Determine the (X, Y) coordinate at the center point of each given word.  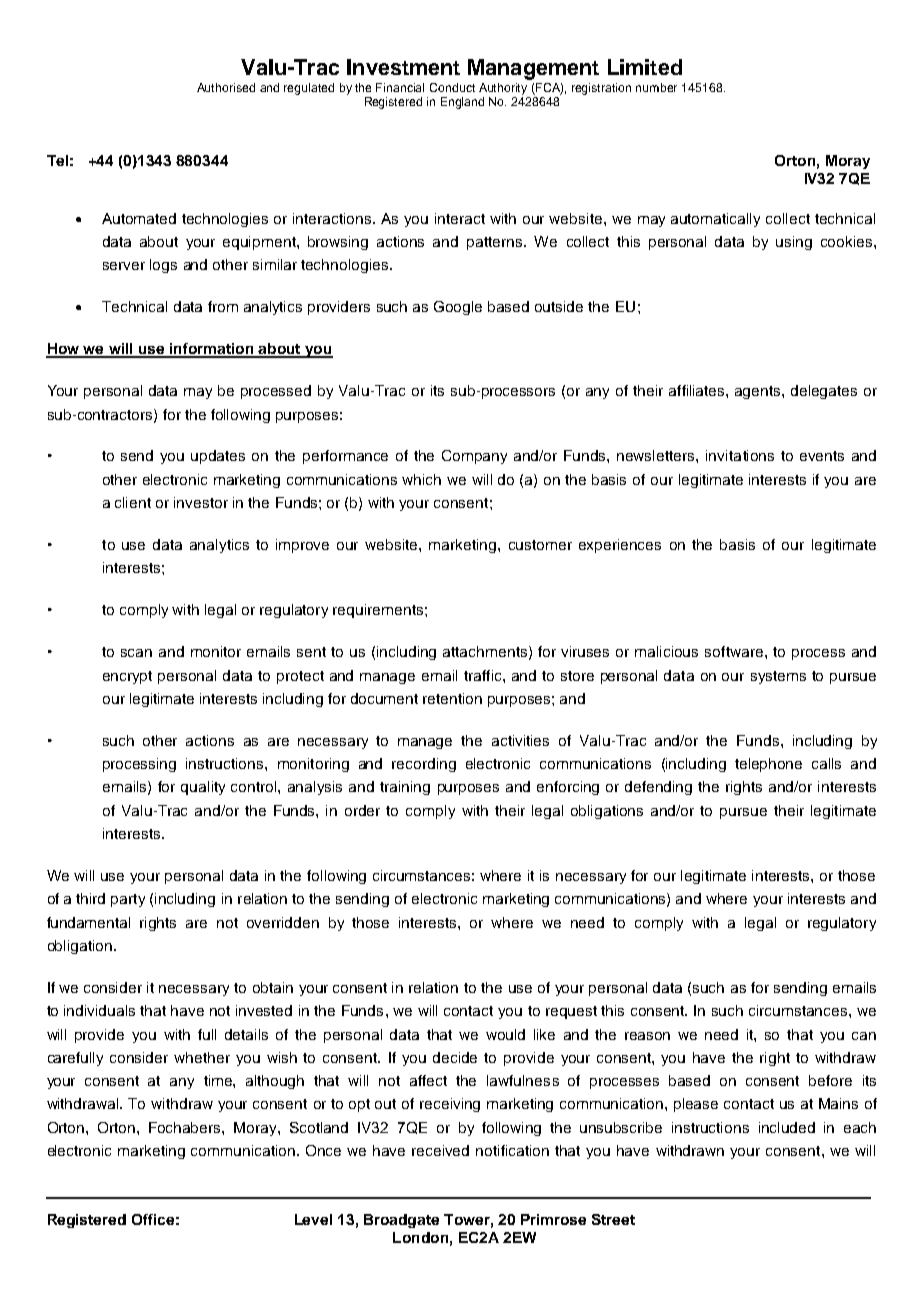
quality (203, 788)
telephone (768, 765)
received (440, 1150)
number (656, 87)
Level (313, 1219)
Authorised (226, 87)
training (405, 788)
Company (474, 457)
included (787, 1127)
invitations (740, 455)
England (462, 103)
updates (218, 457)
